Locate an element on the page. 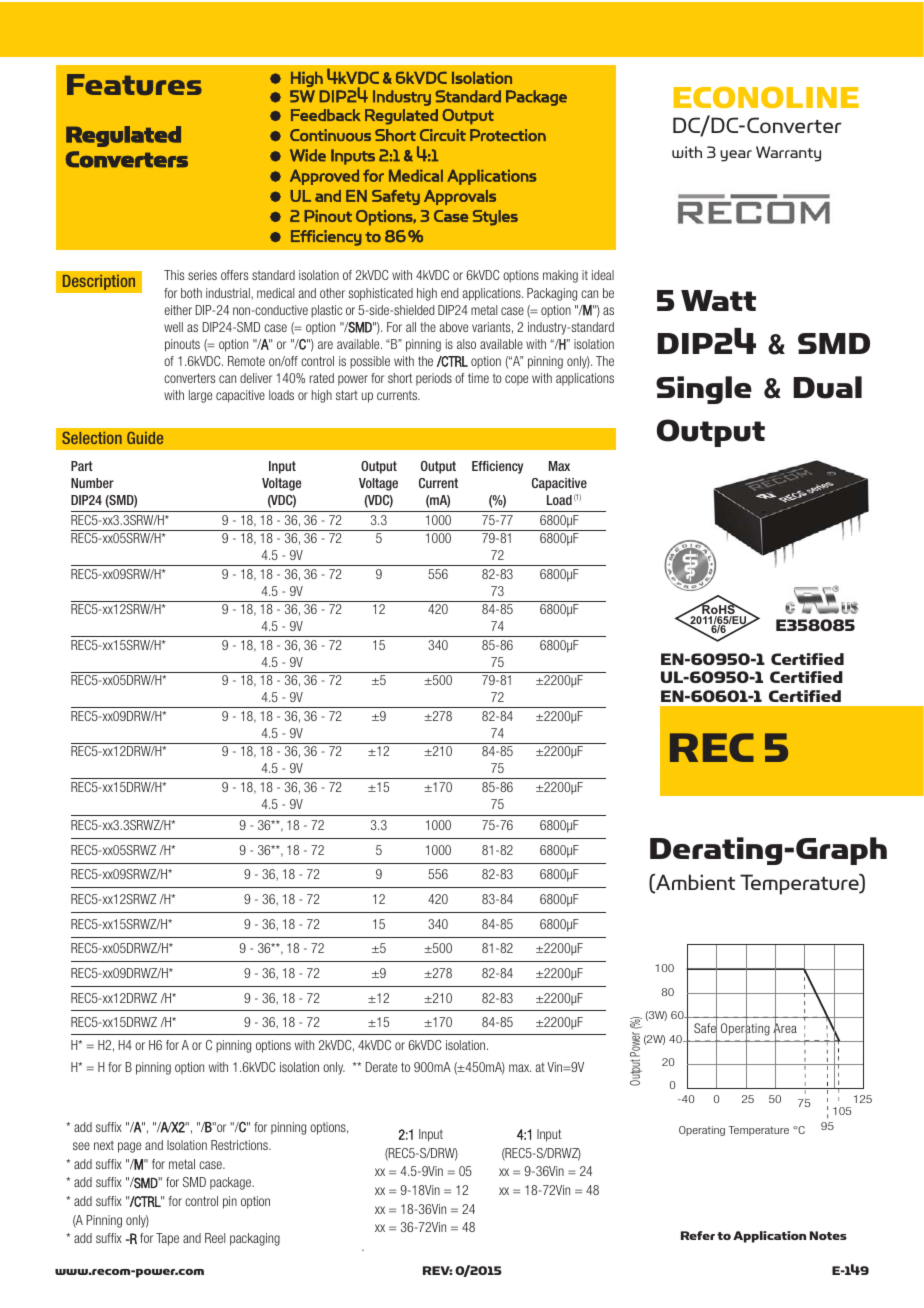 This image has height=1308, width=924. periods is located at coordinates (434, 379).
